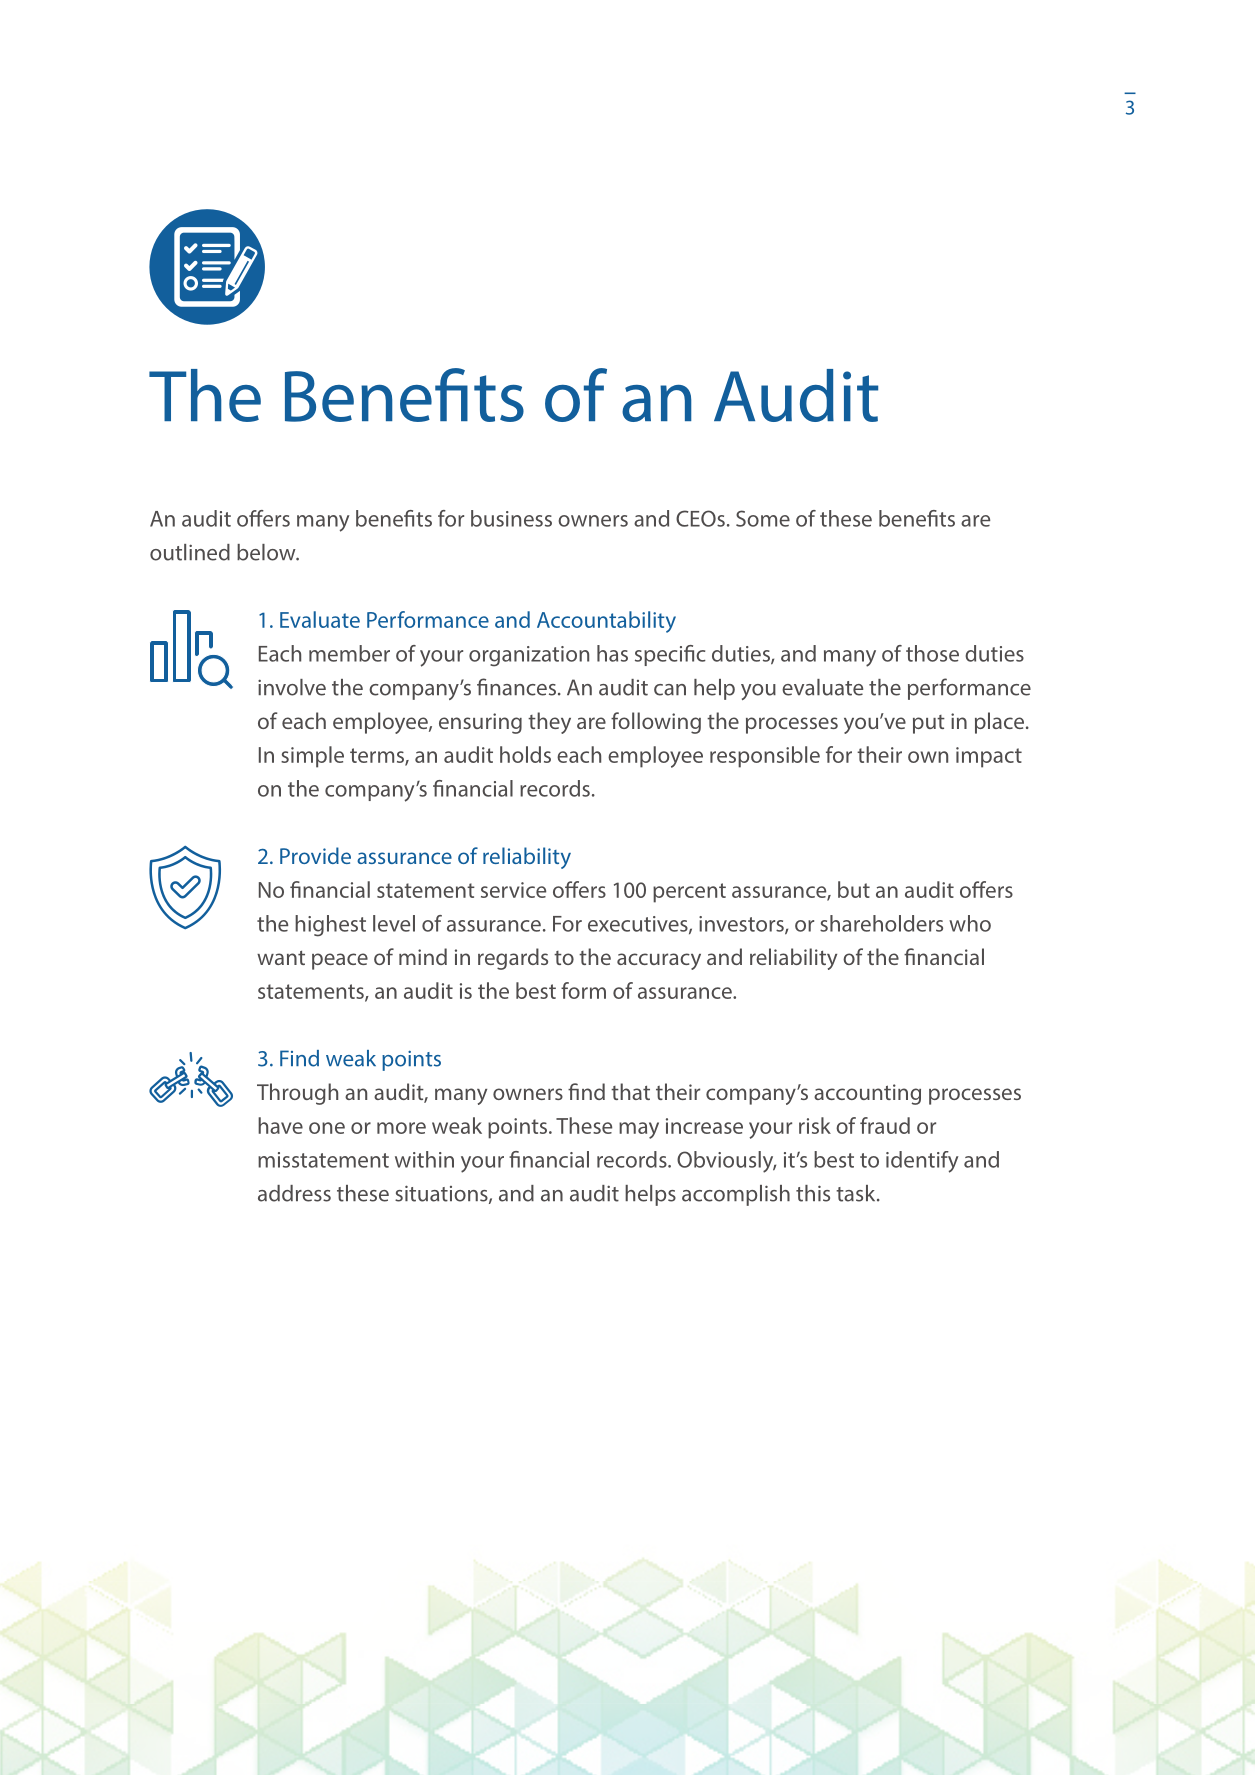  I want to click on they, so click(549, 723).
